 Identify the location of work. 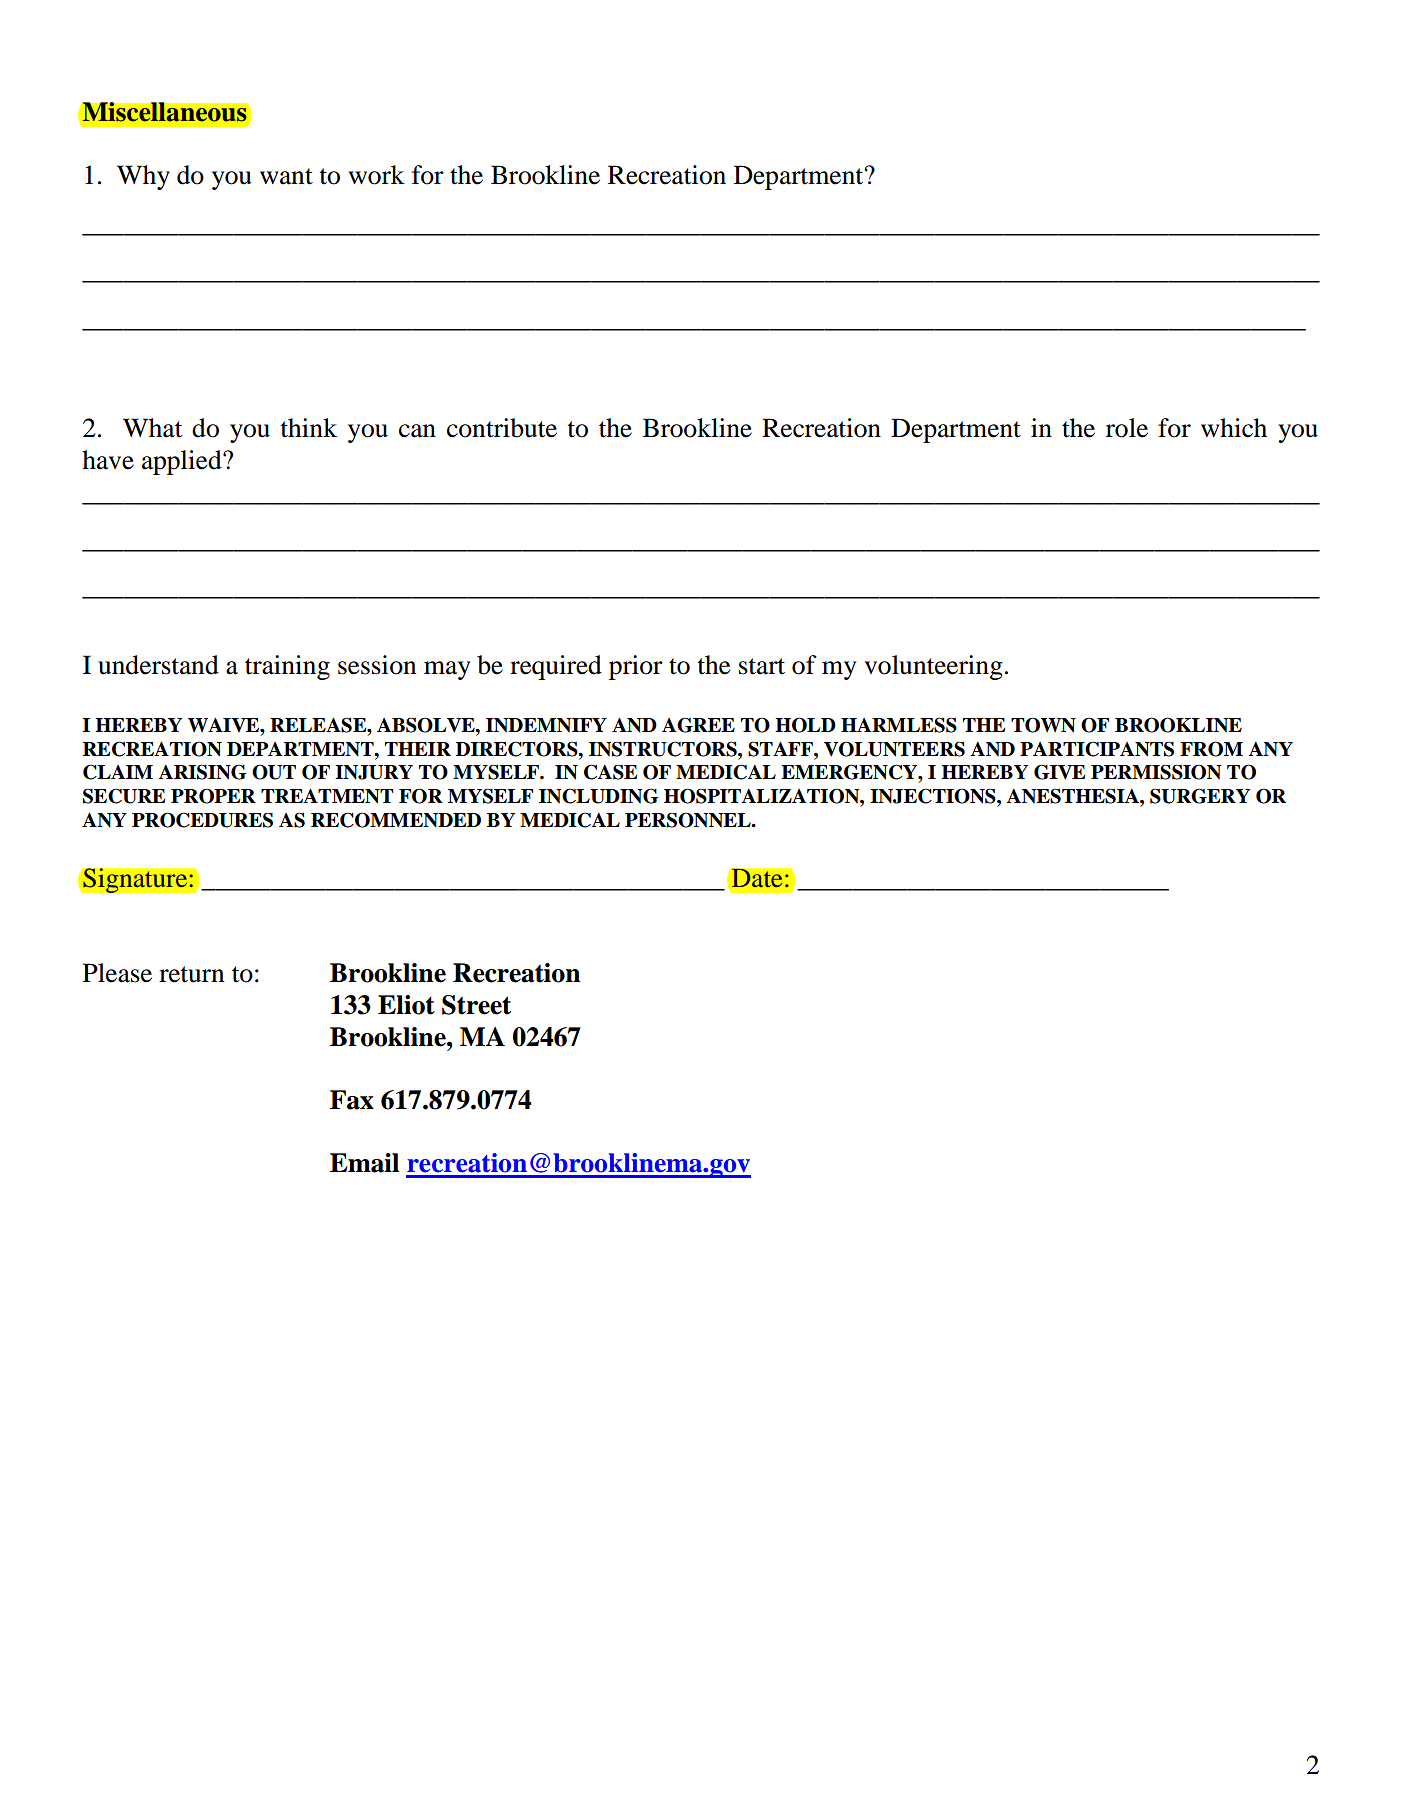
(377, 175).
